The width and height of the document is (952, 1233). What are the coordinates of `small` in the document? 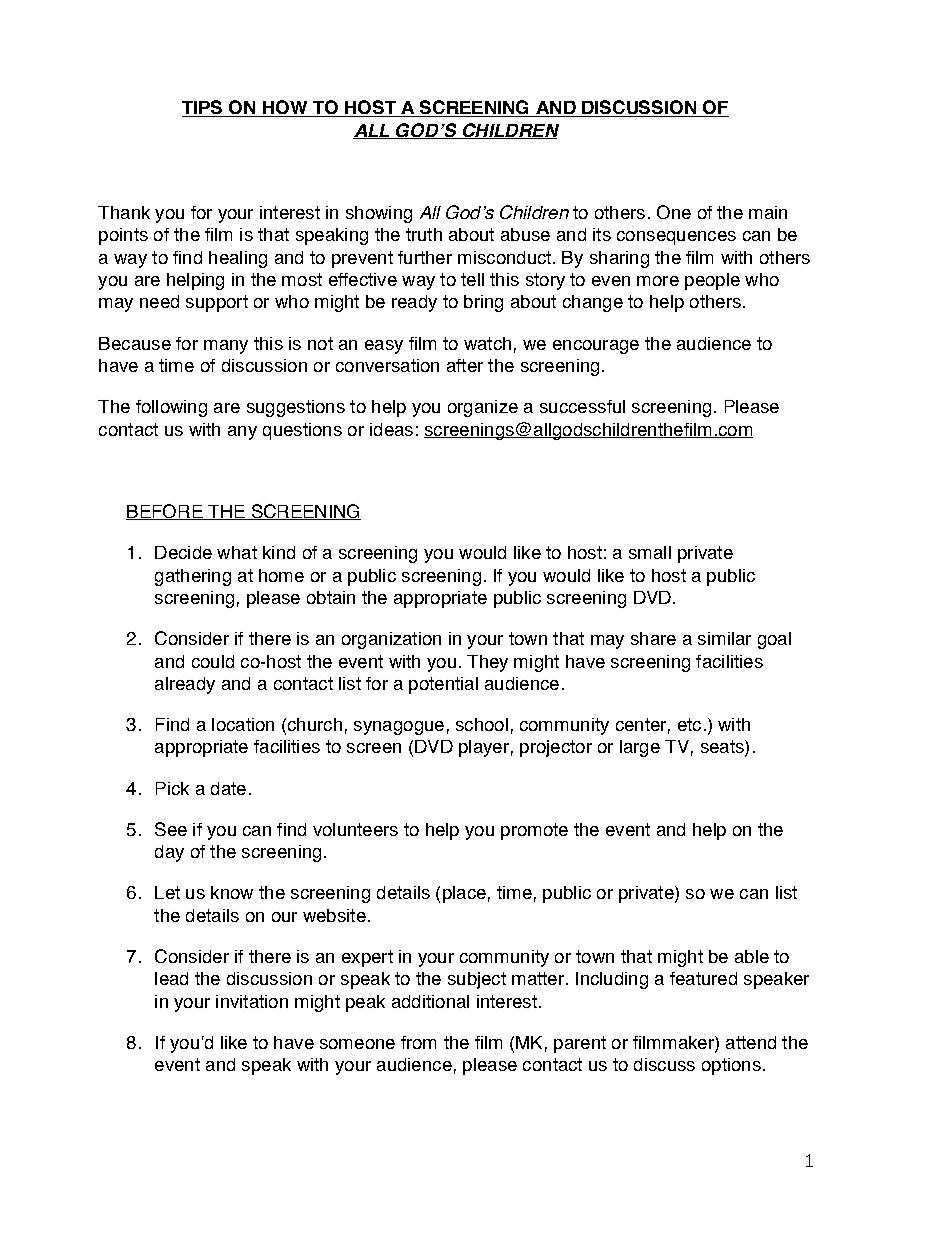 It's located at (650, 552).
